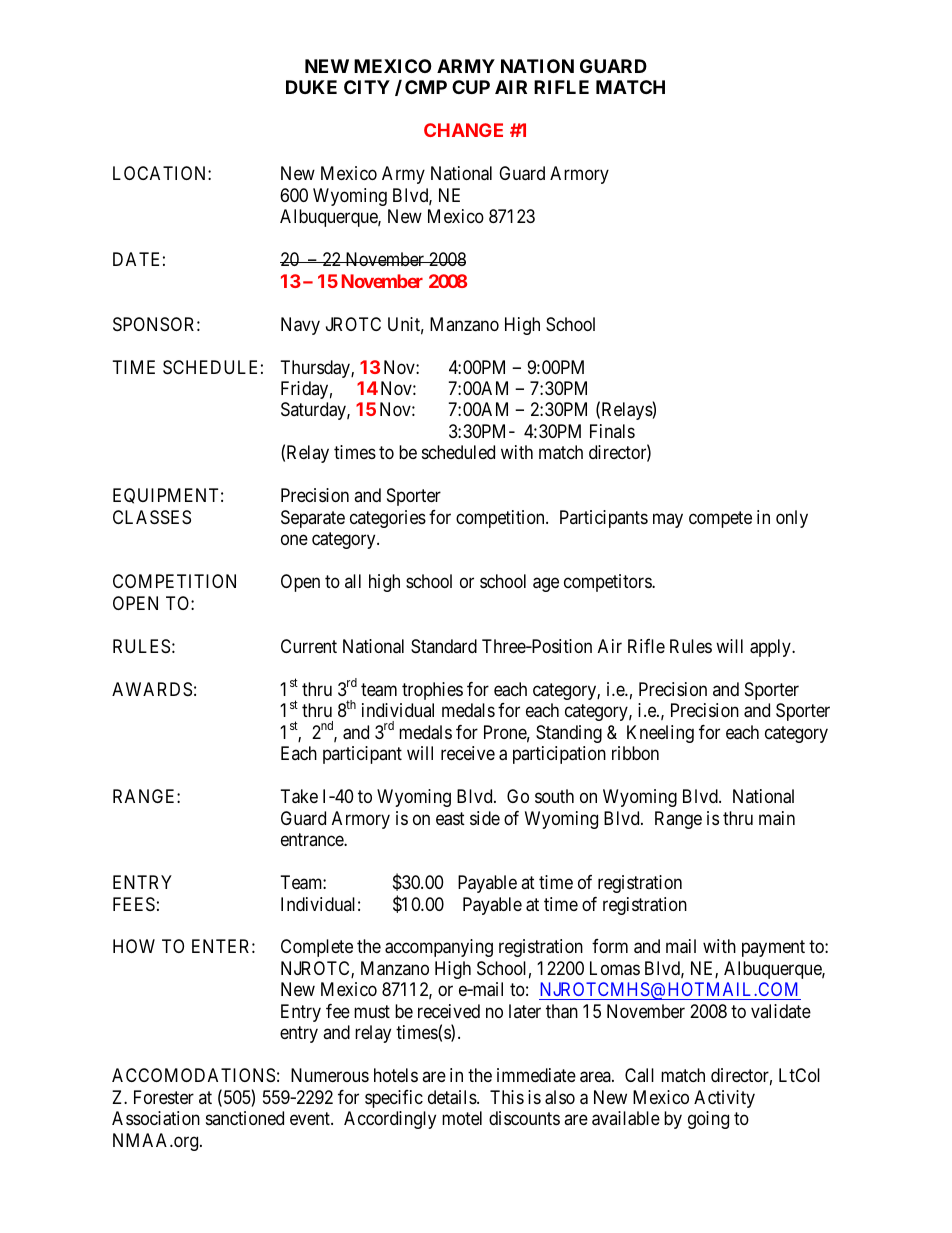 The image size is (952, 1233). What do you see at coordinates (152, 689) in the screenshot?
I see `AWARDS` at bounding box center [152, 689].
